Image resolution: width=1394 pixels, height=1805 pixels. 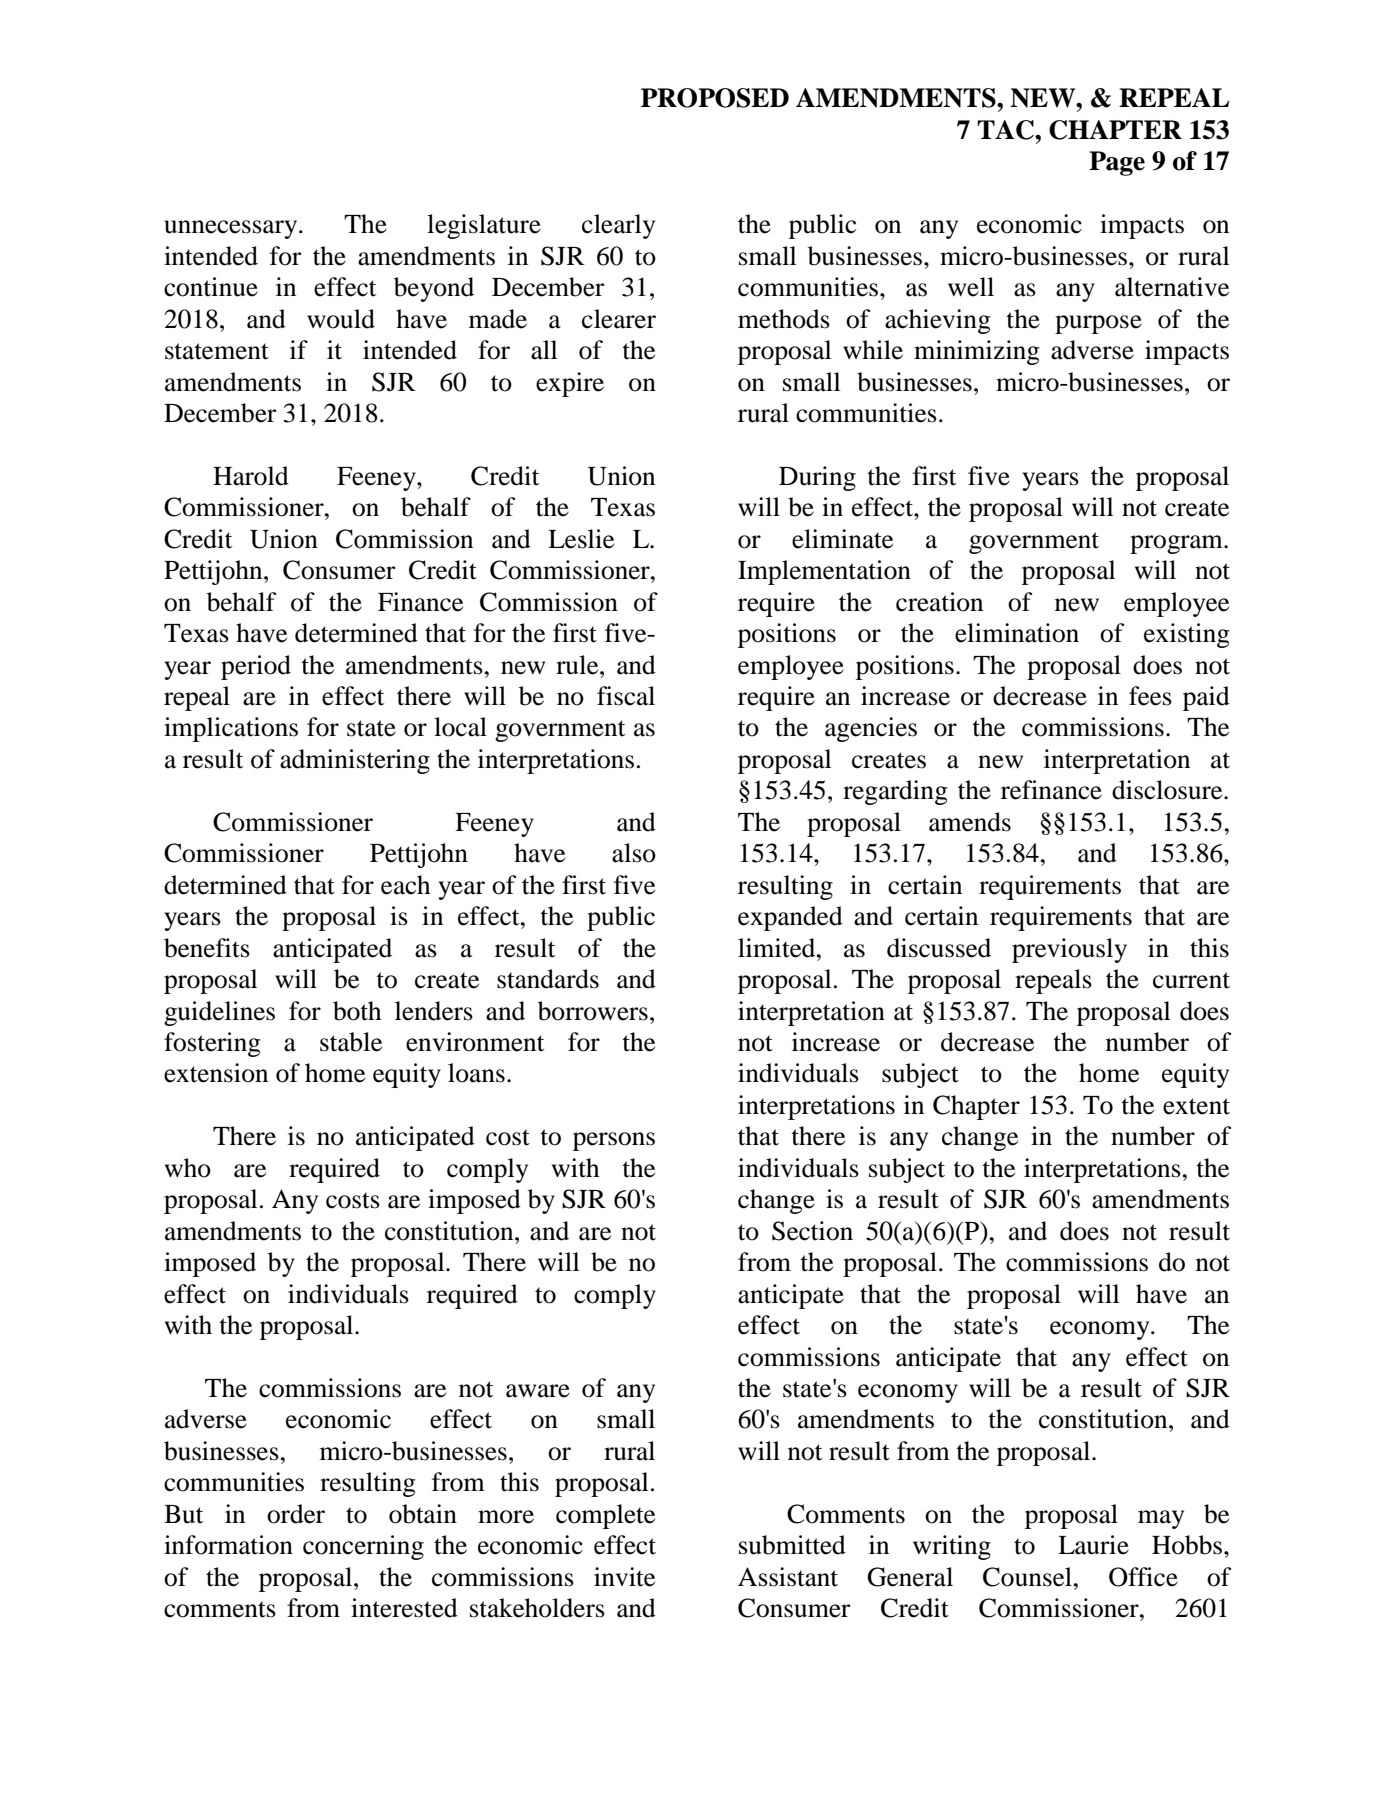 What do you see at coordinates (1196, 1106) in the image?
I see `extent` at bounding box center [1196, 1106].
